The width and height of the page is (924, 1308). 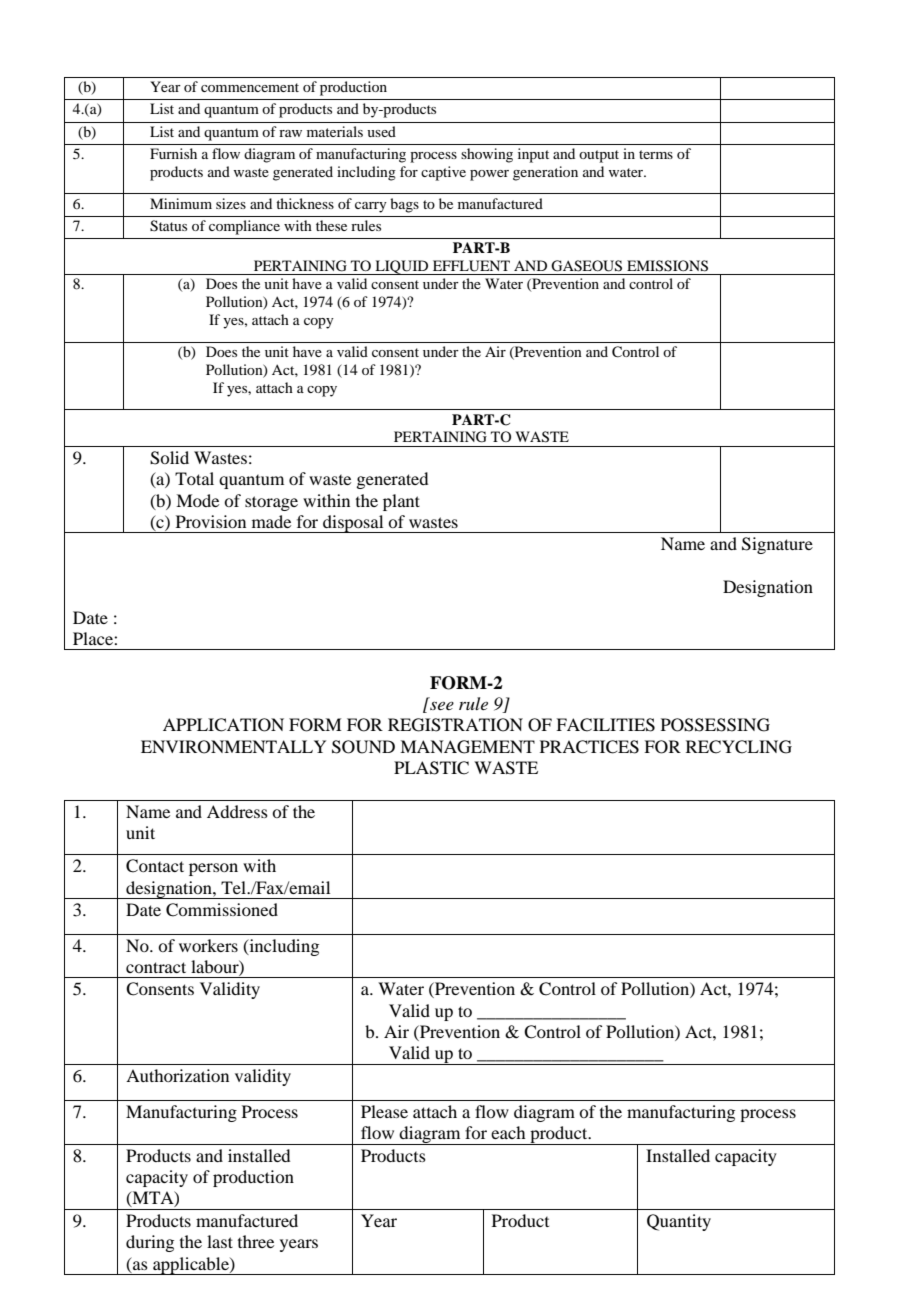 What do you see at coordinates (656, 154) in the page?
I see `terms` at bounding box center [656, 154].
